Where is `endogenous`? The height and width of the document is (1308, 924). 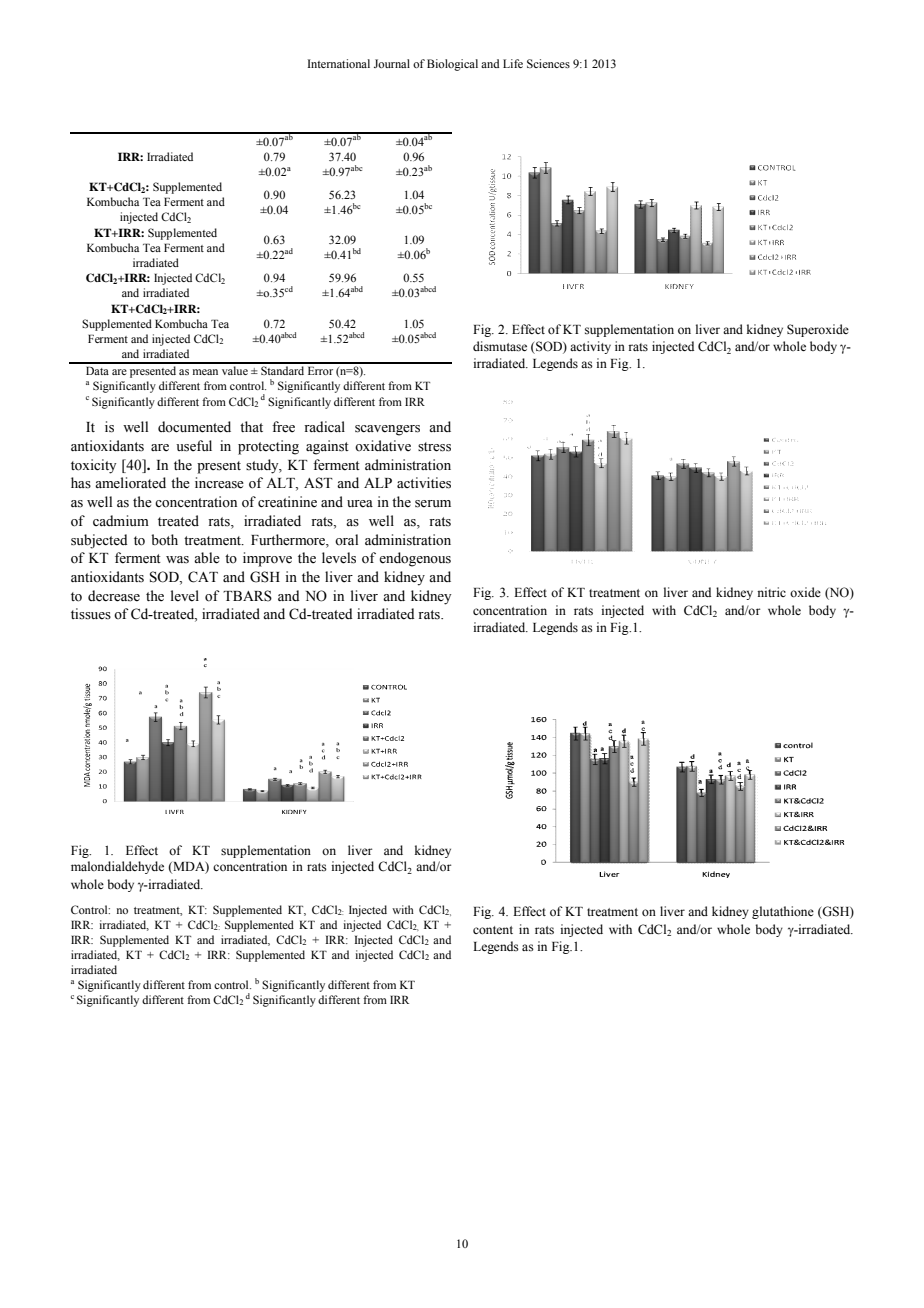 endogenous is located at coordinates (415, 559).
